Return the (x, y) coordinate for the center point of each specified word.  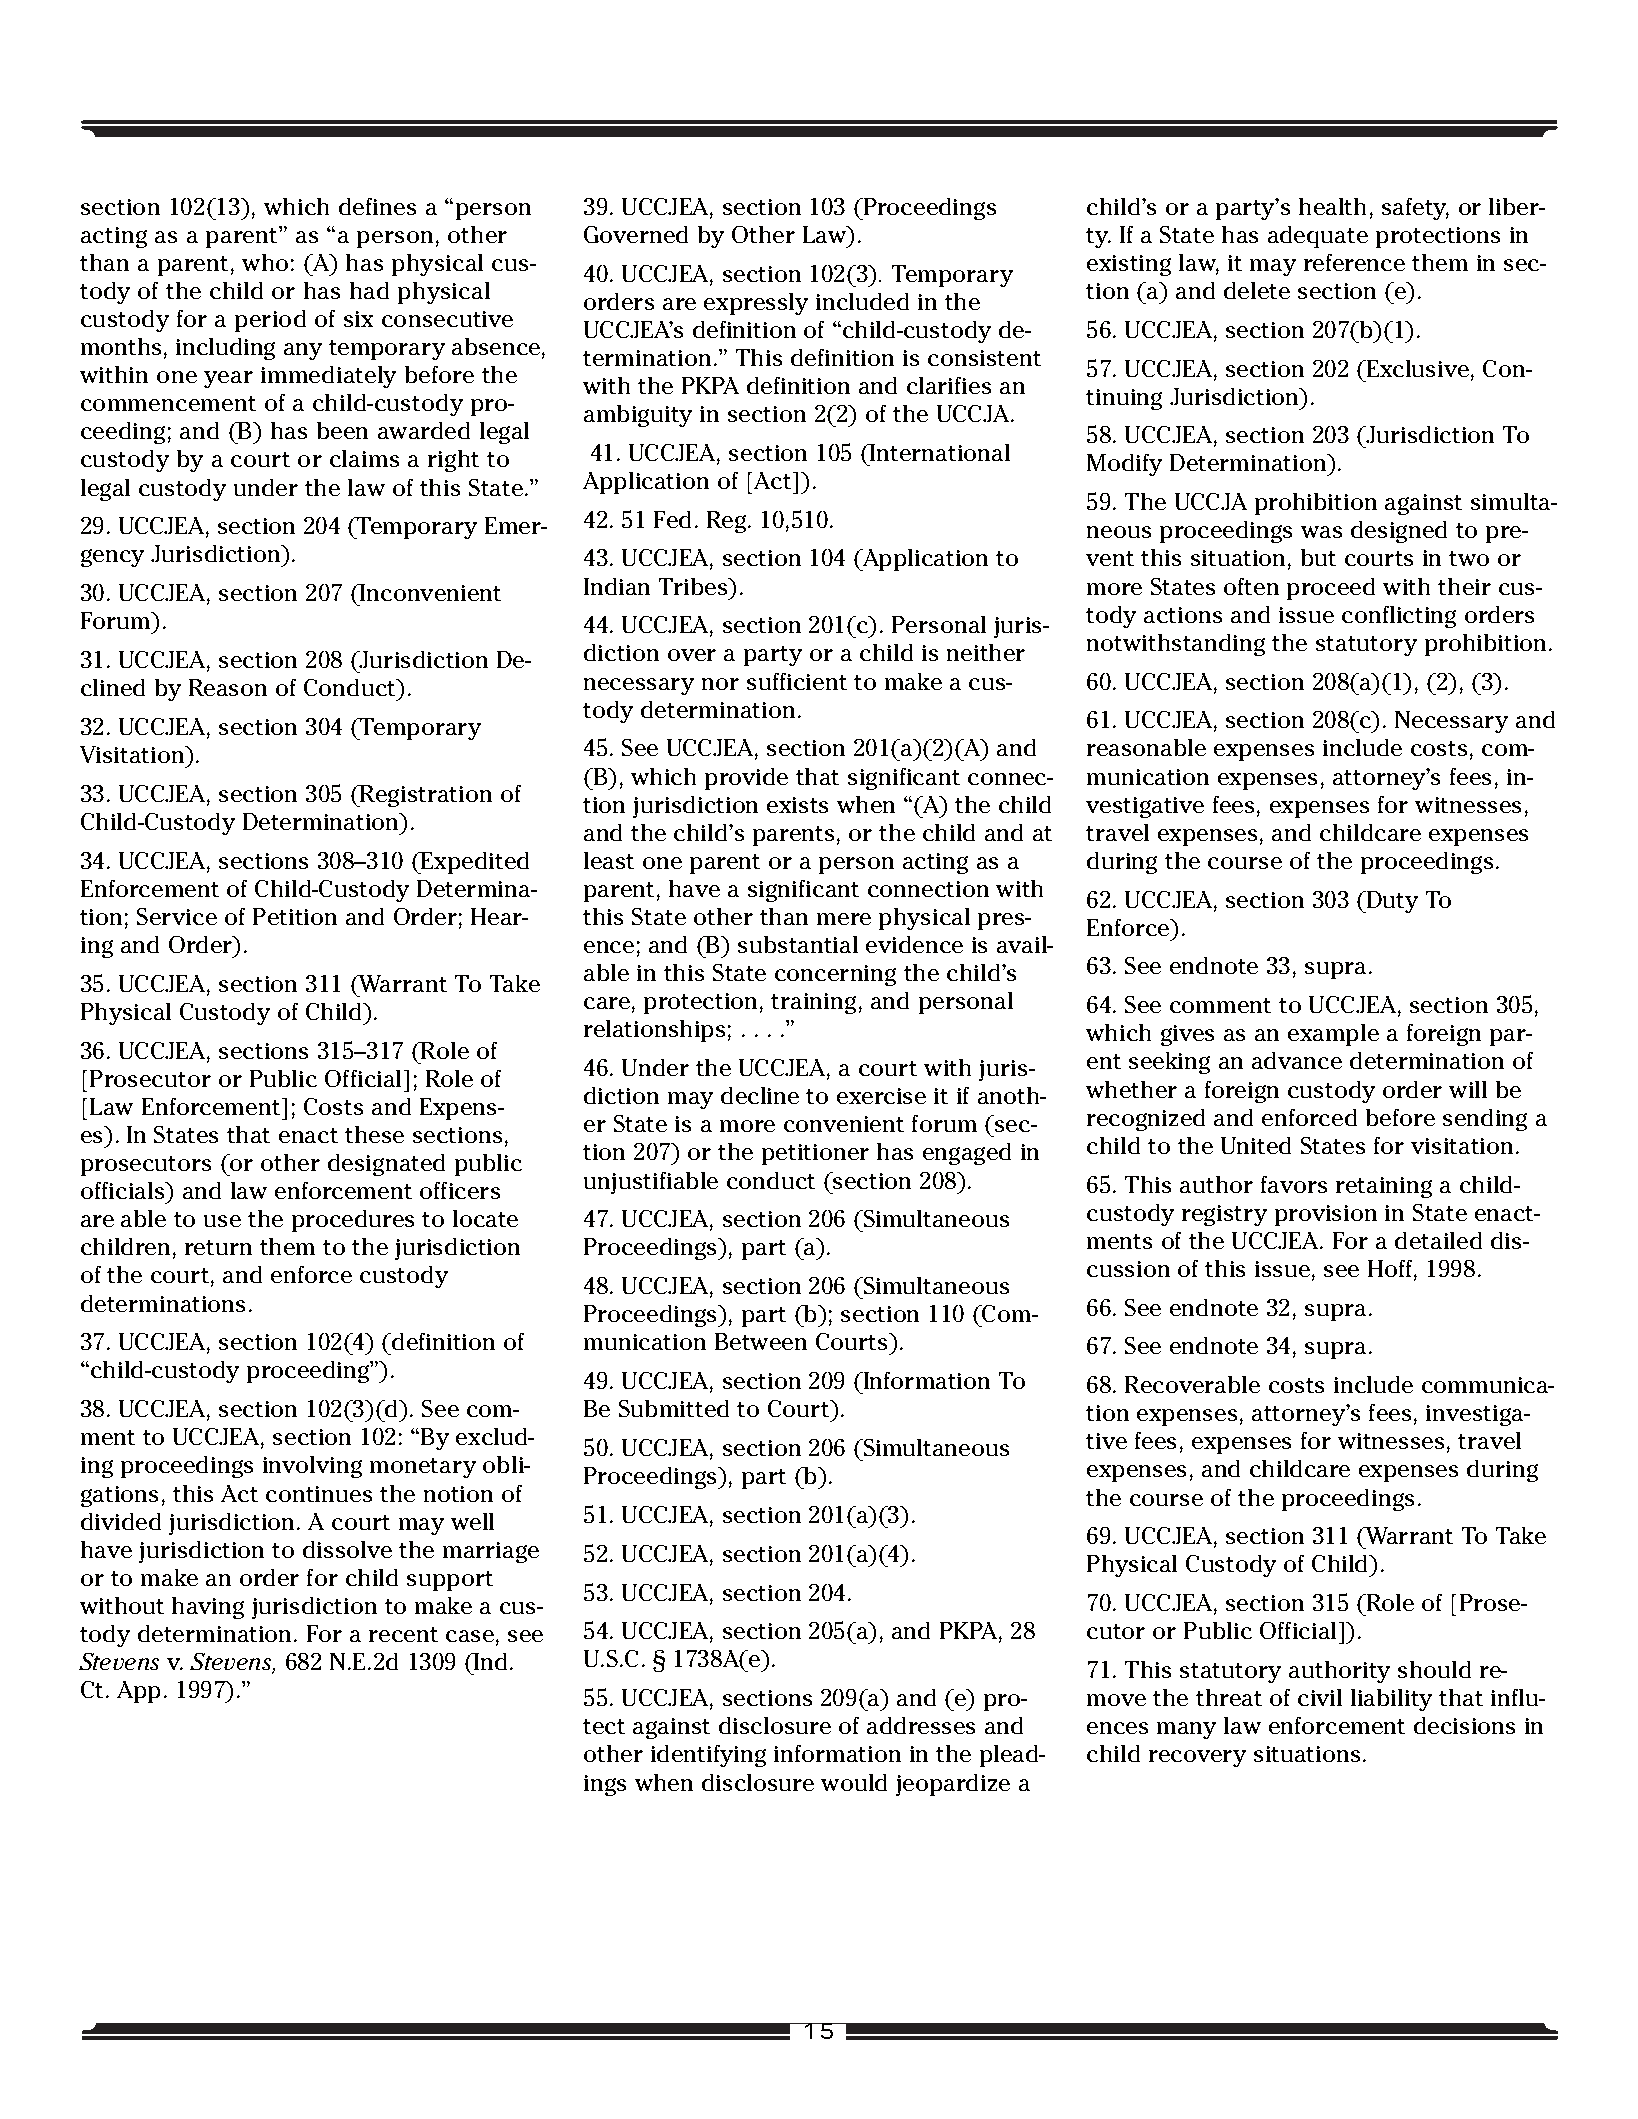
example (1333, 1035)
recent (403, 1634)
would (854, 1782)
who (265, 262)
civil (1320, 1697)
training (813, 1003)
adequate (1318, 237)
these (374, 1134)
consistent (984, 358)
